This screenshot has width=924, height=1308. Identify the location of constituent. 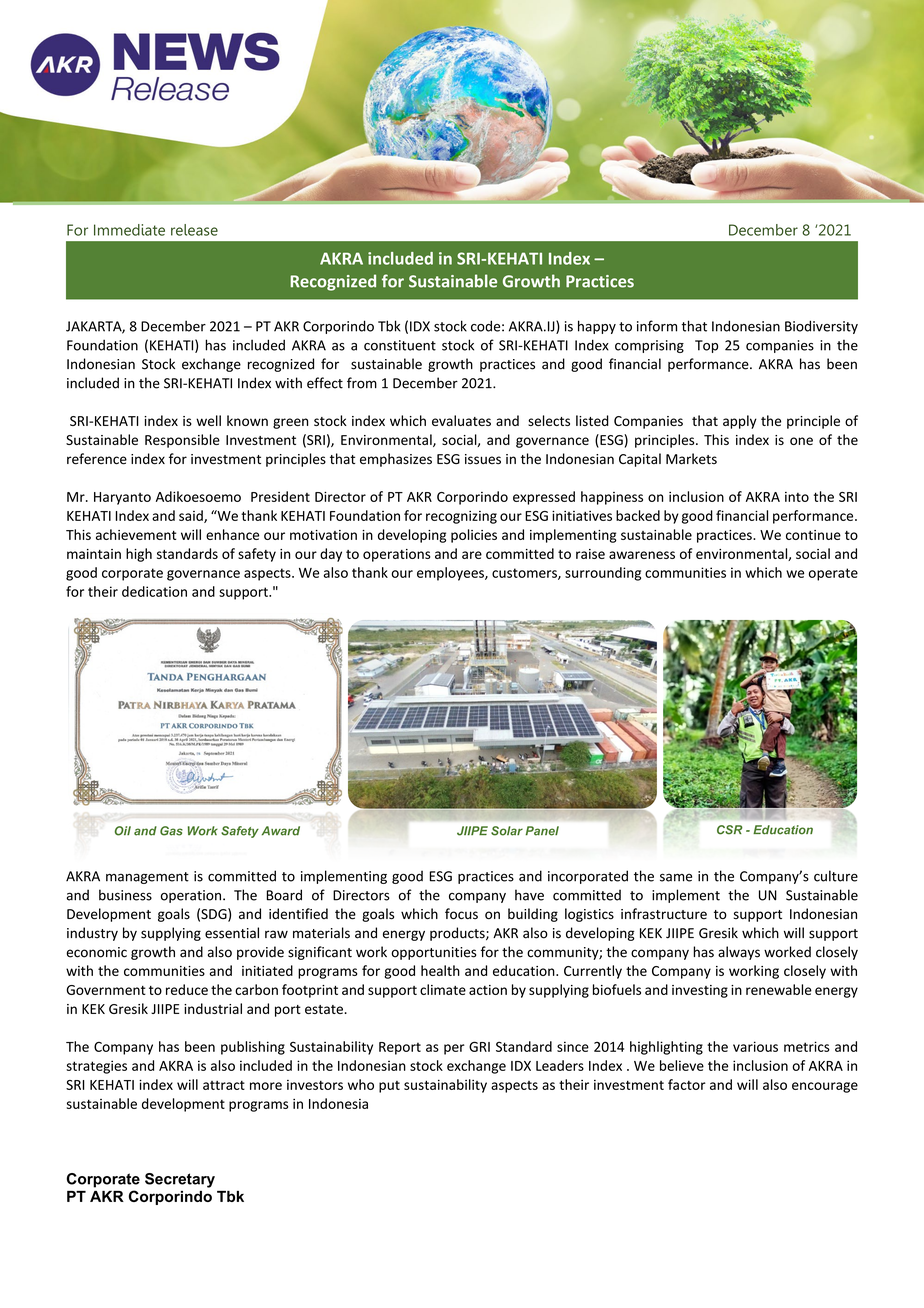
(400, 345).
